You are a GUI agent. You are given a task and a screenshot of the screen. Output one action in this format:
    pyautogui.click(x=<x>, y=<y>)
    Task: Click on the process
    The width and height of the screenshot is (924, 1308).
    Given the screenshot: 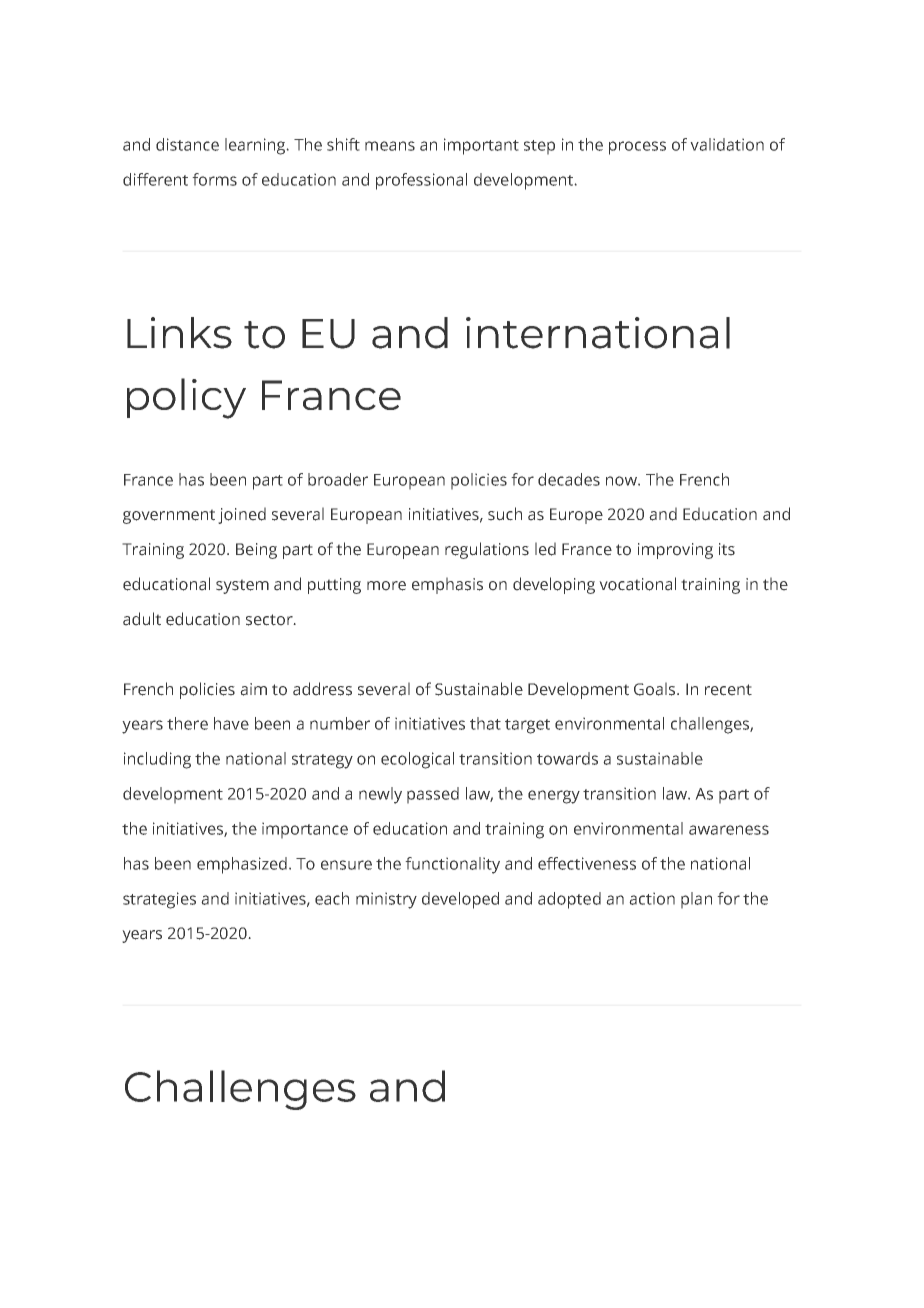 What is the action you would take?
    pyautogui.click(x=637, y=148)
